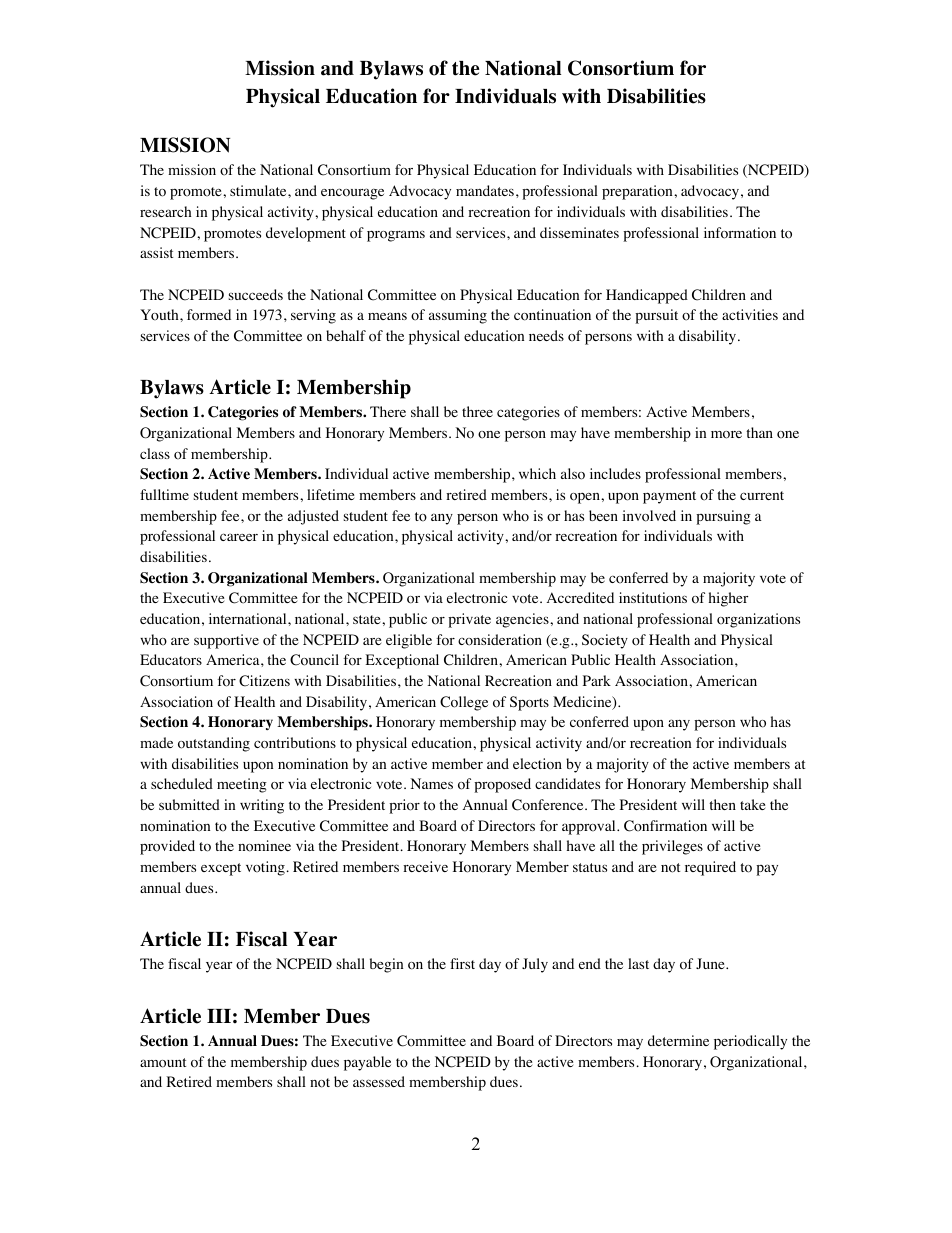 The image size is (952, 1233). Describe the element at coordinates (722, 804) in the page. I see `then` at that location.
